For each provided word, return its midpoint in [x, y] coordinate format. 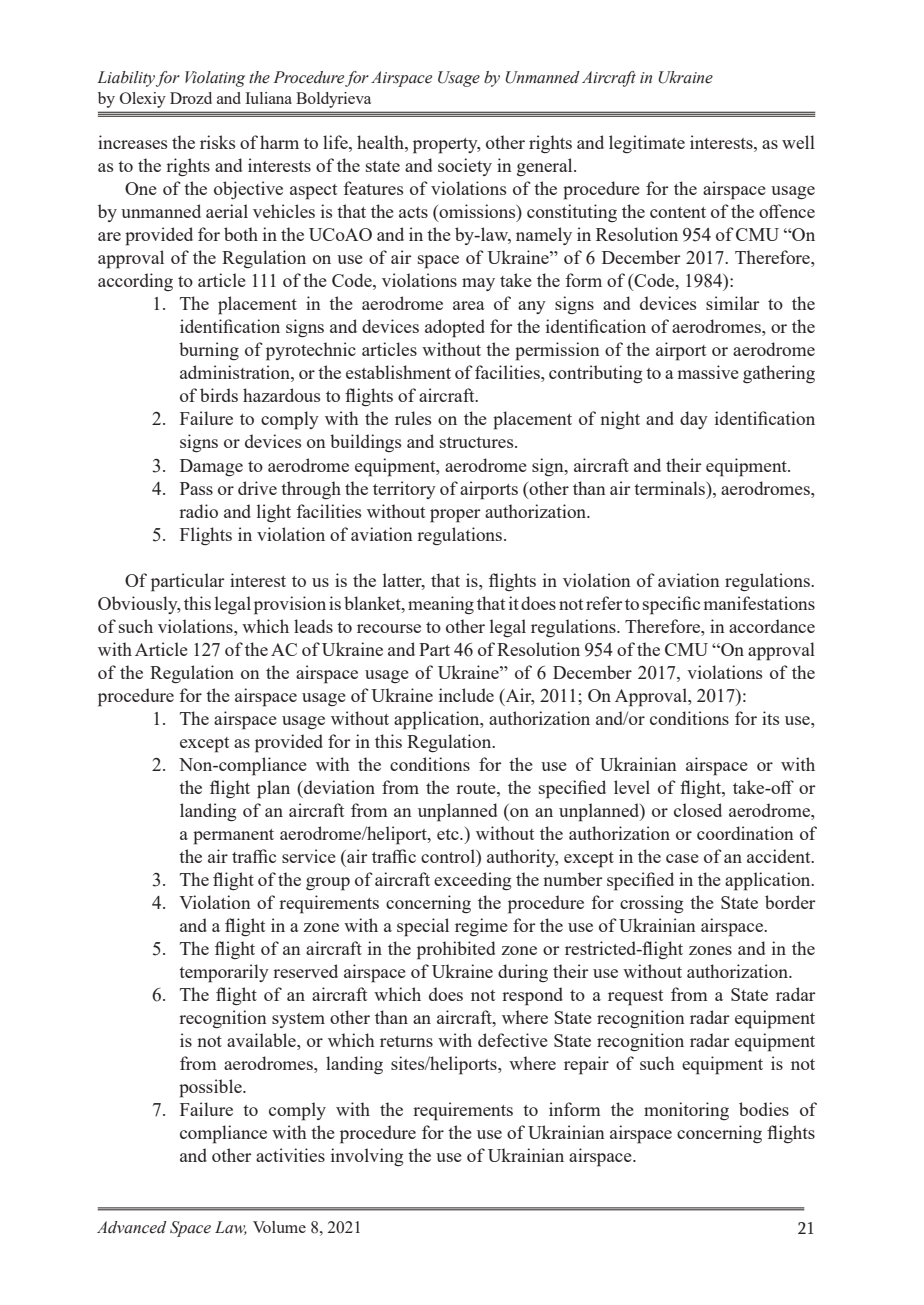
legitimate [647, 144]
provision [290, 605]
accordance [772, 626]
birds [219, 395]
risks [217, 142]
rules [413, 418]
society [465, 167]
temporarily [224, 973]
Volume [279, 1227]
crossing [651, 904]
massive [708, 372]
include [466, 695]
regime [481, 927]
